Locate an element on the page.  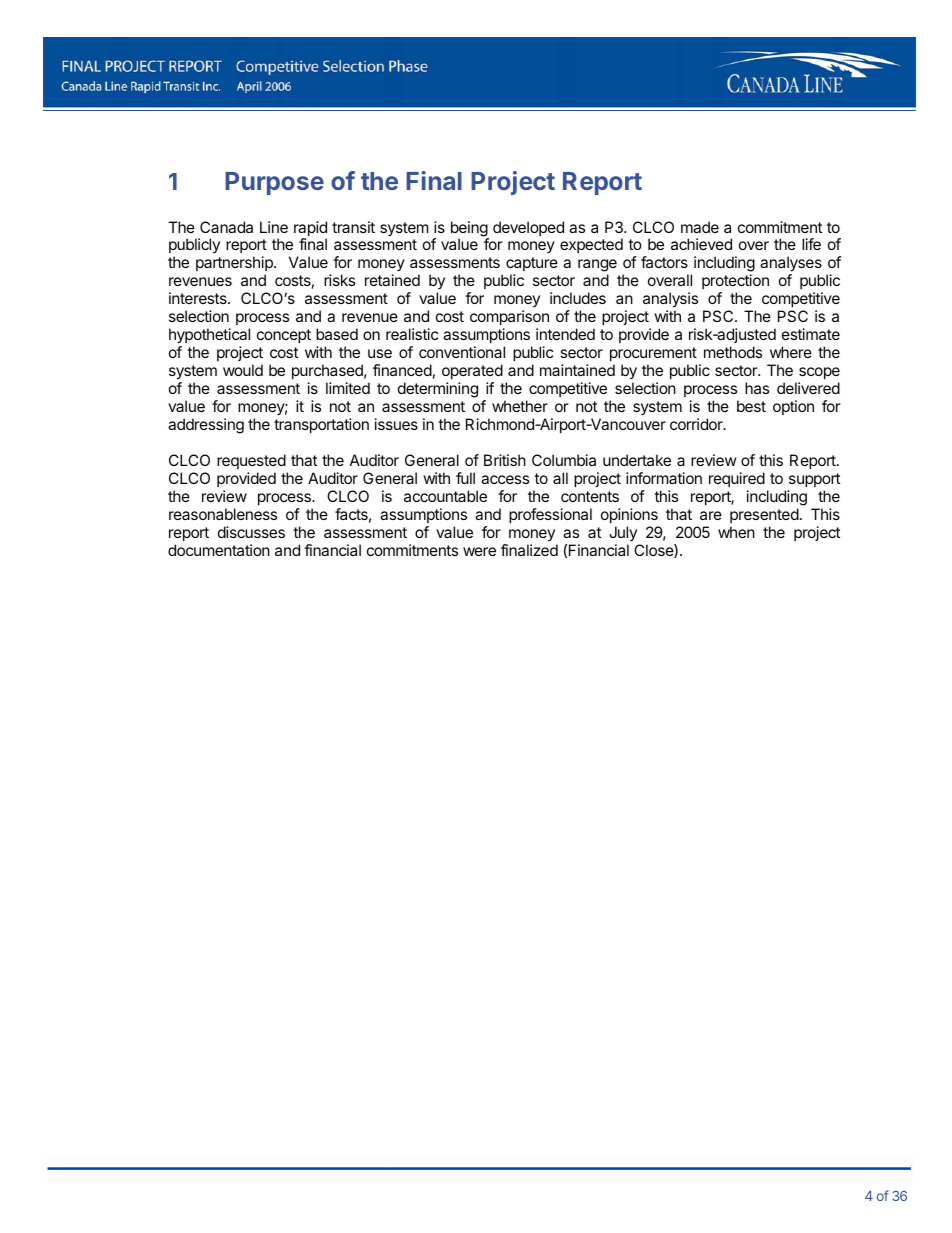
developed is located at coordinates (528, 228).
